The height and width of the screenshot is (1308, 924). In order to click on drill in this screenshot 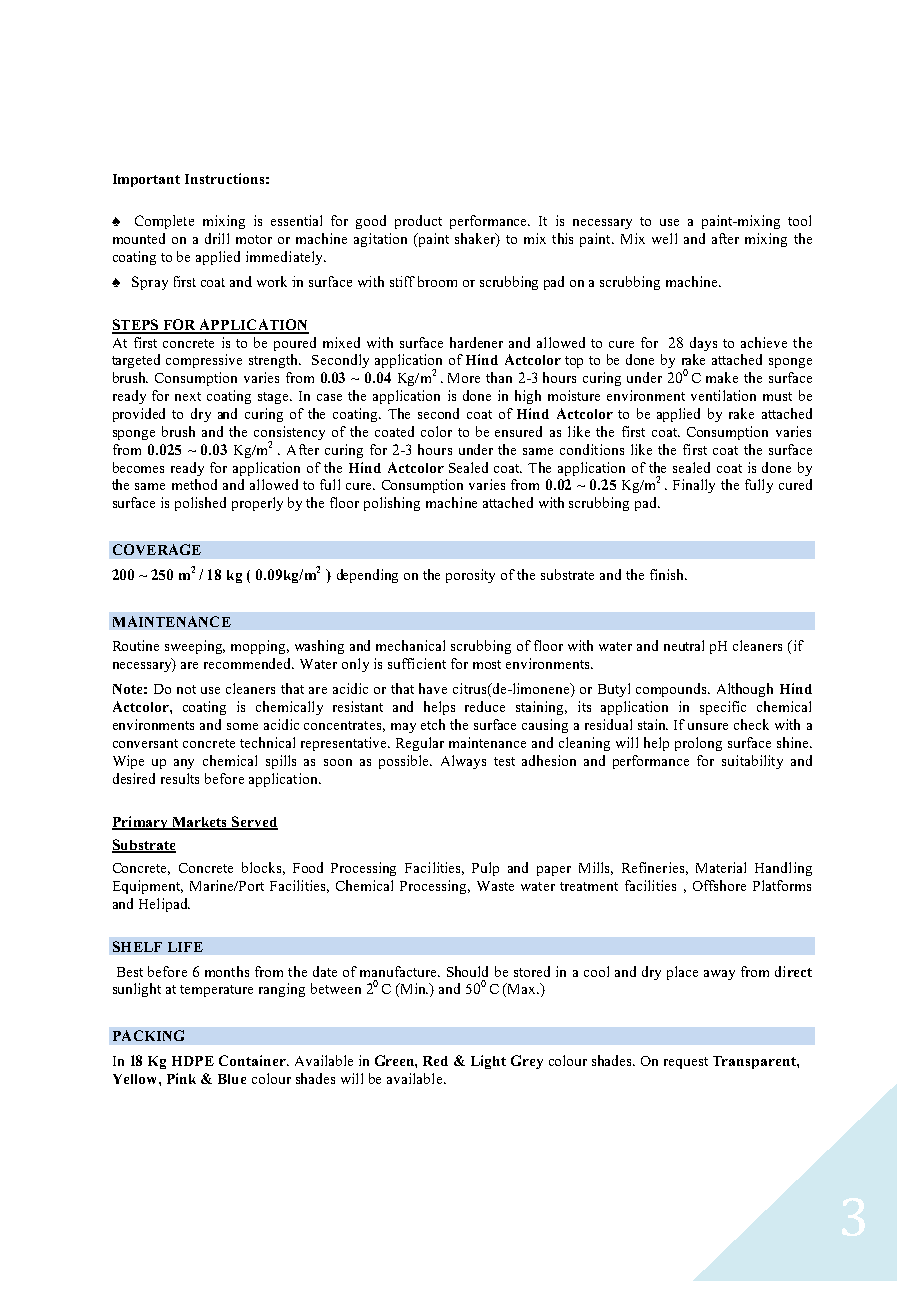, I will do `click(217, 238)`.
